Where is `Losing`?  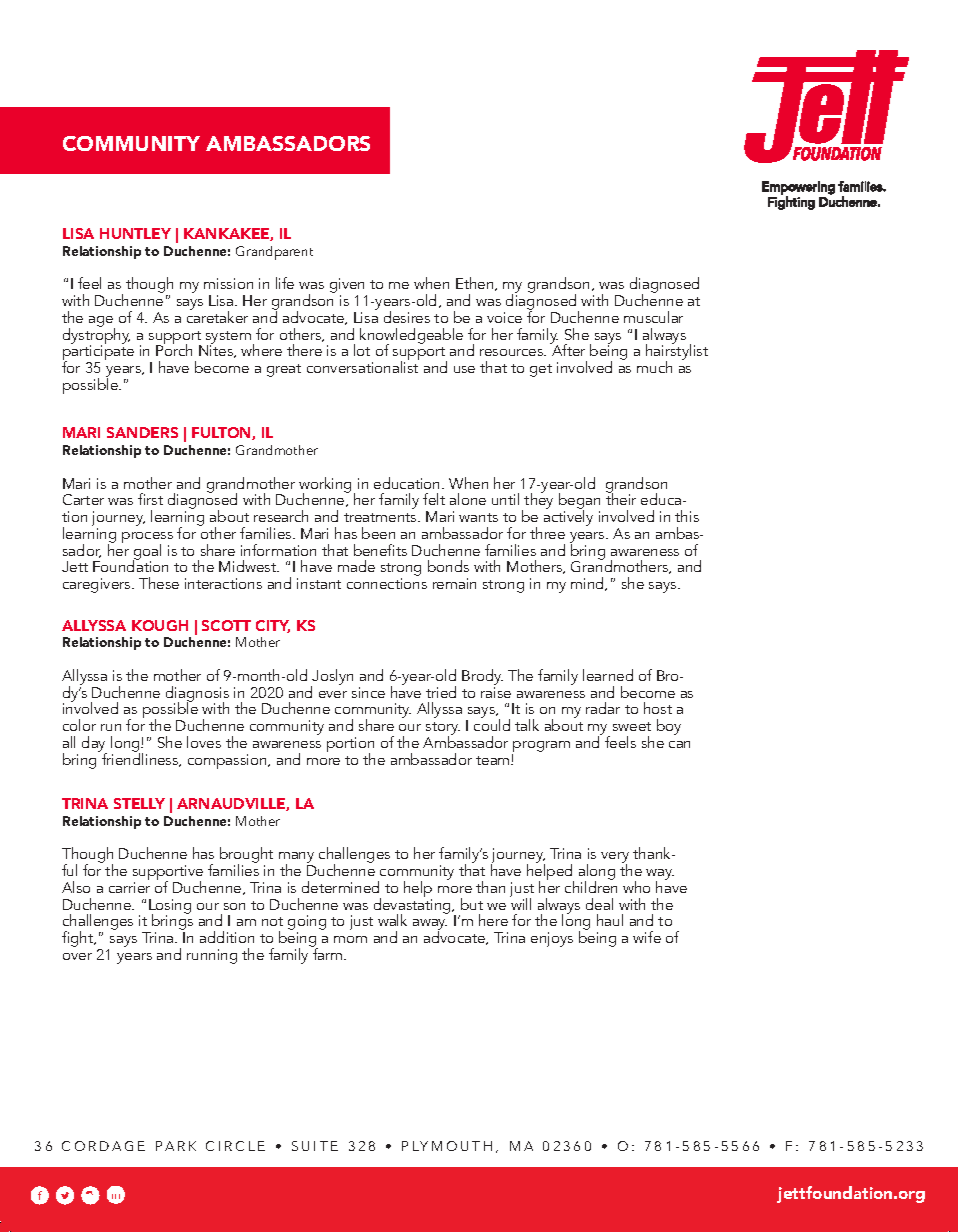
Losing is located at coordinates (170, 907).
